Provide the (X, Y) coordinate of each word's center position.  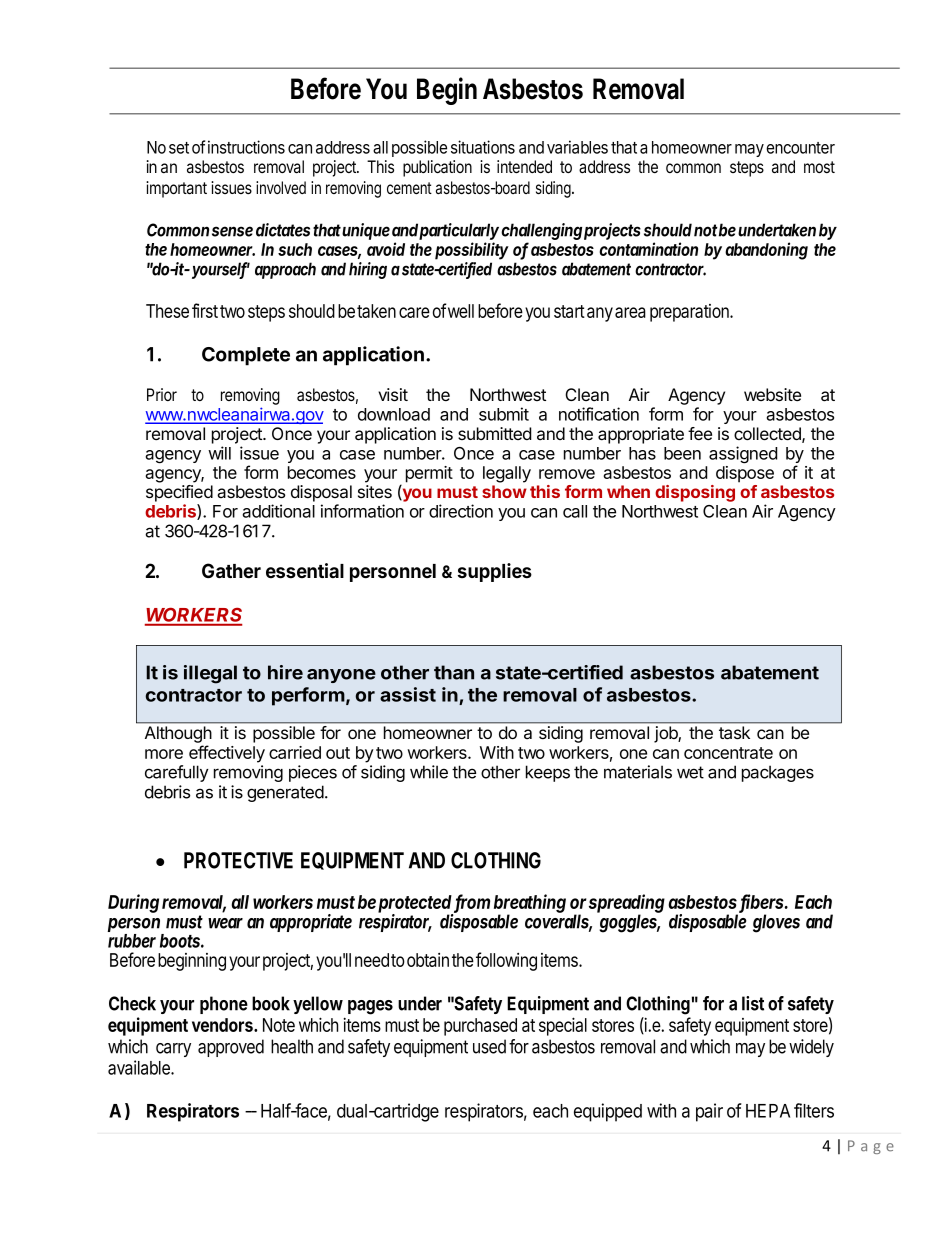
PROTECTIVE (238, 860)
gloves (776, 923)
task (734, 732)
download (394, 414)
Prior (162, 394)
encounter (800, 148)
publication (437, 168)
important (176, 189)
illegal (210, 674)
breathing (530, 904)
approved (231, 1048)
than (454, 672)
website (772, 394)
